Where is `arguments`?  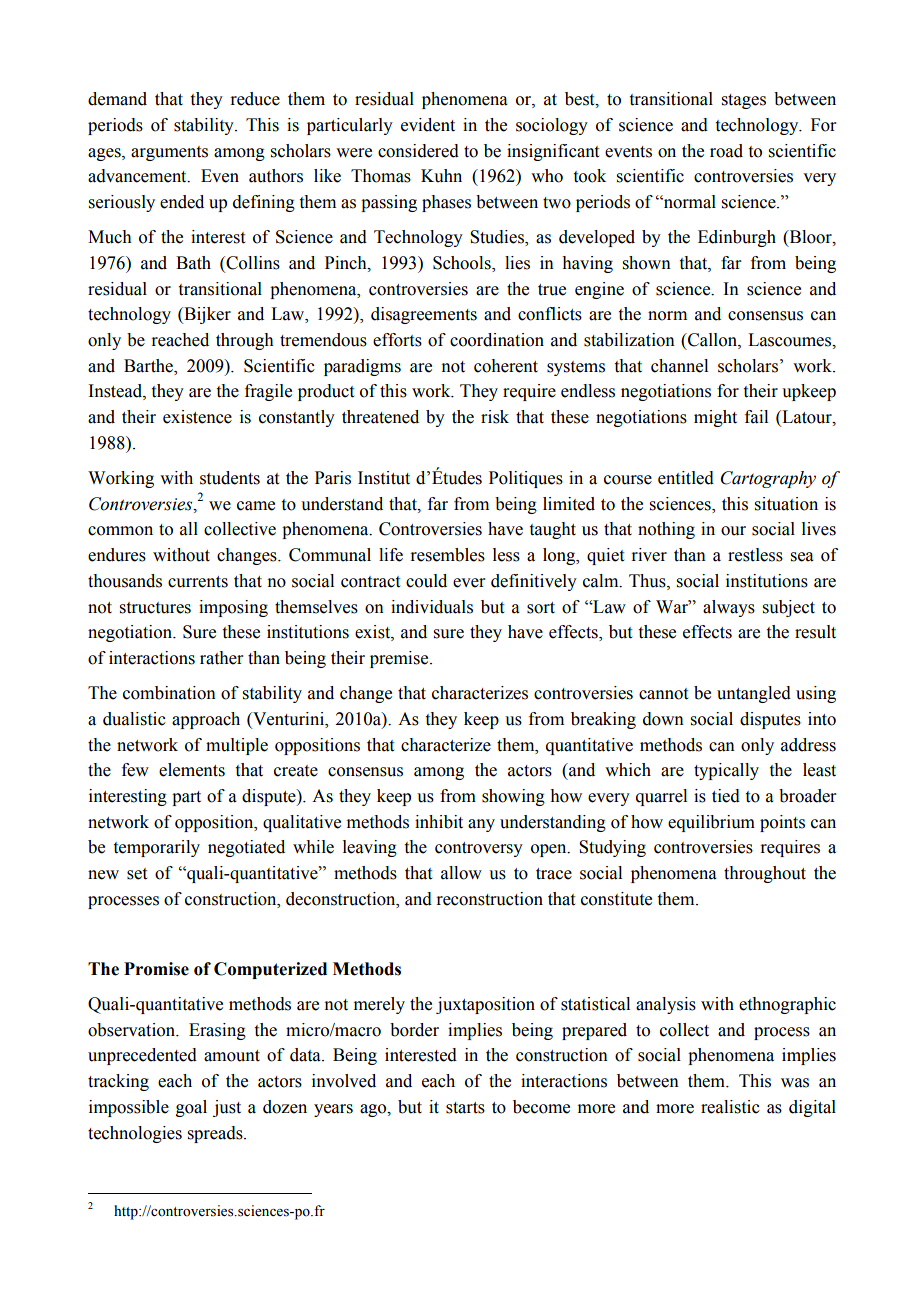 arguments is located at coordinates (169, 153).
